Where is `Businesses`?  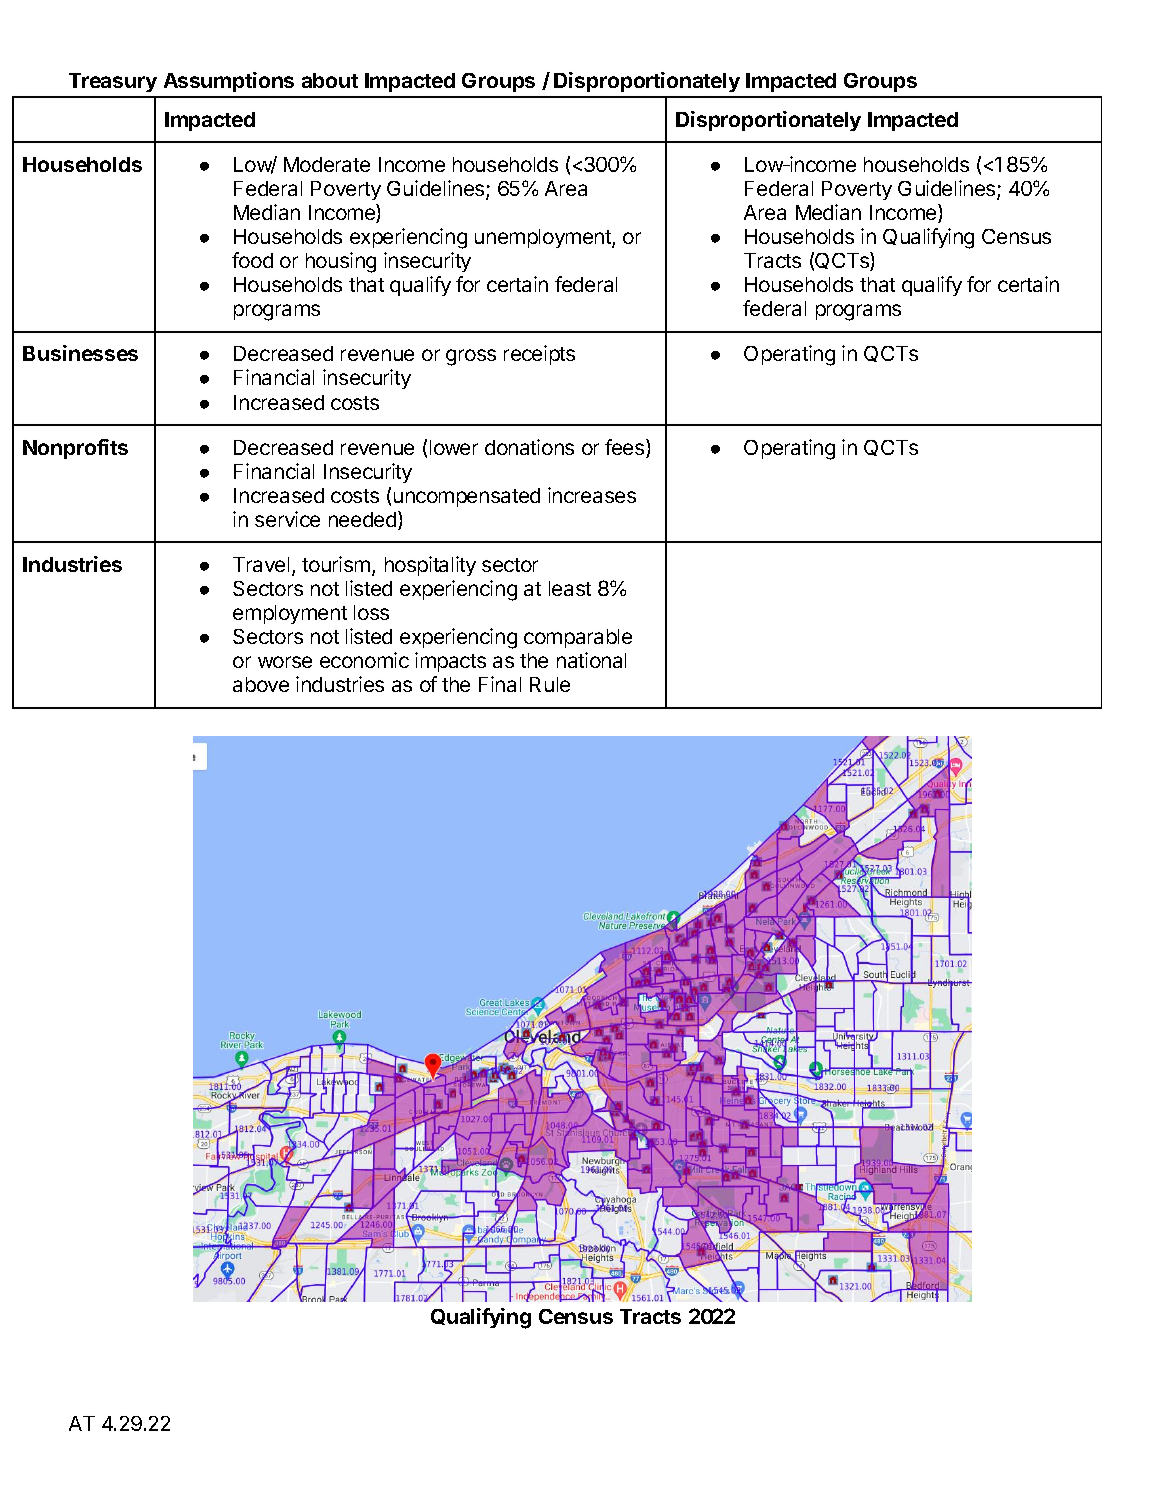 Businesses is located at coordinates (80, 353).
